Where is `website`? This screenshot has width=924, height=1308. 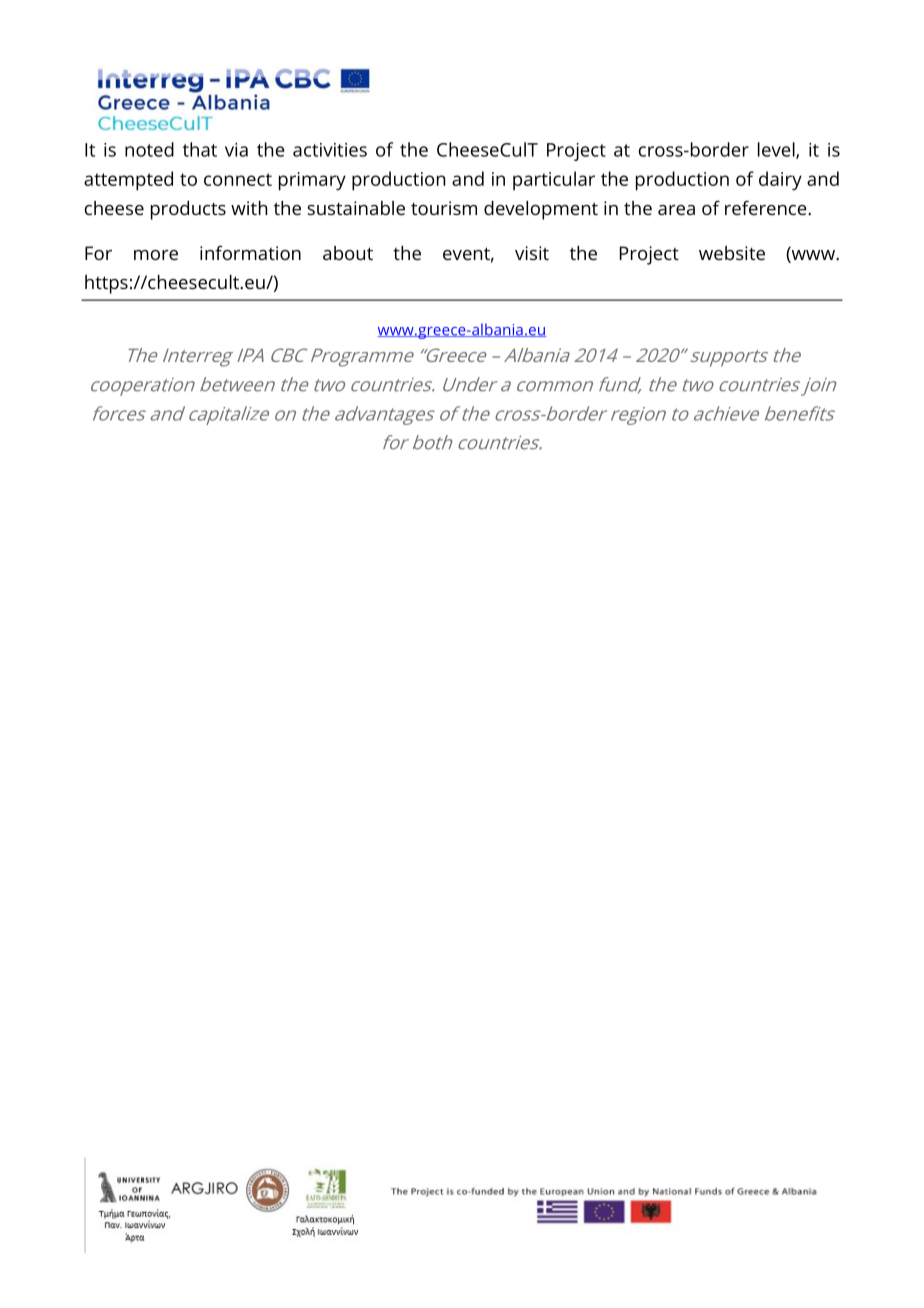 website is located at coordinates (732, 253).
